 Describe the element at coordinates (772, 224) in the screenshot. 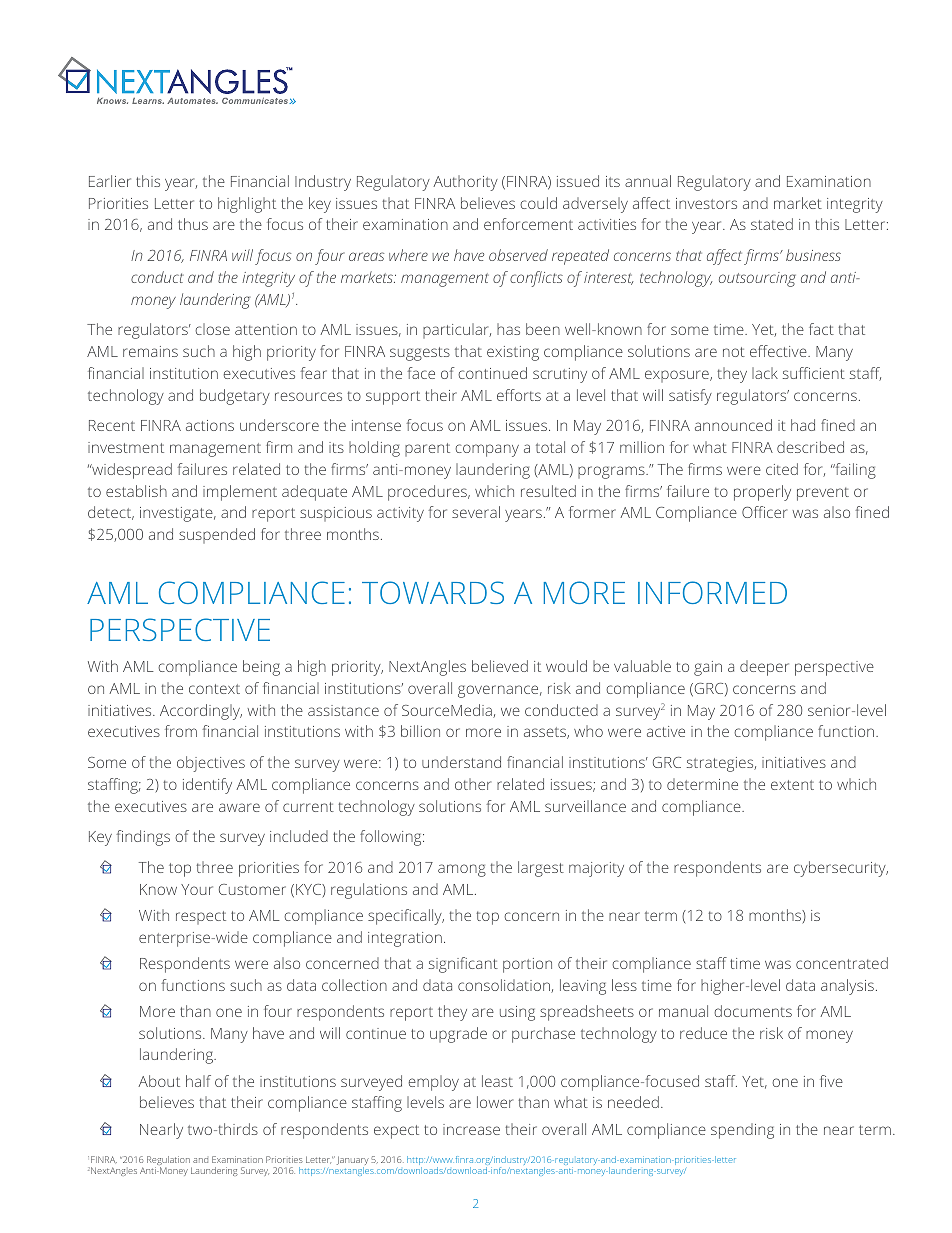

I see `stated` at that location.
